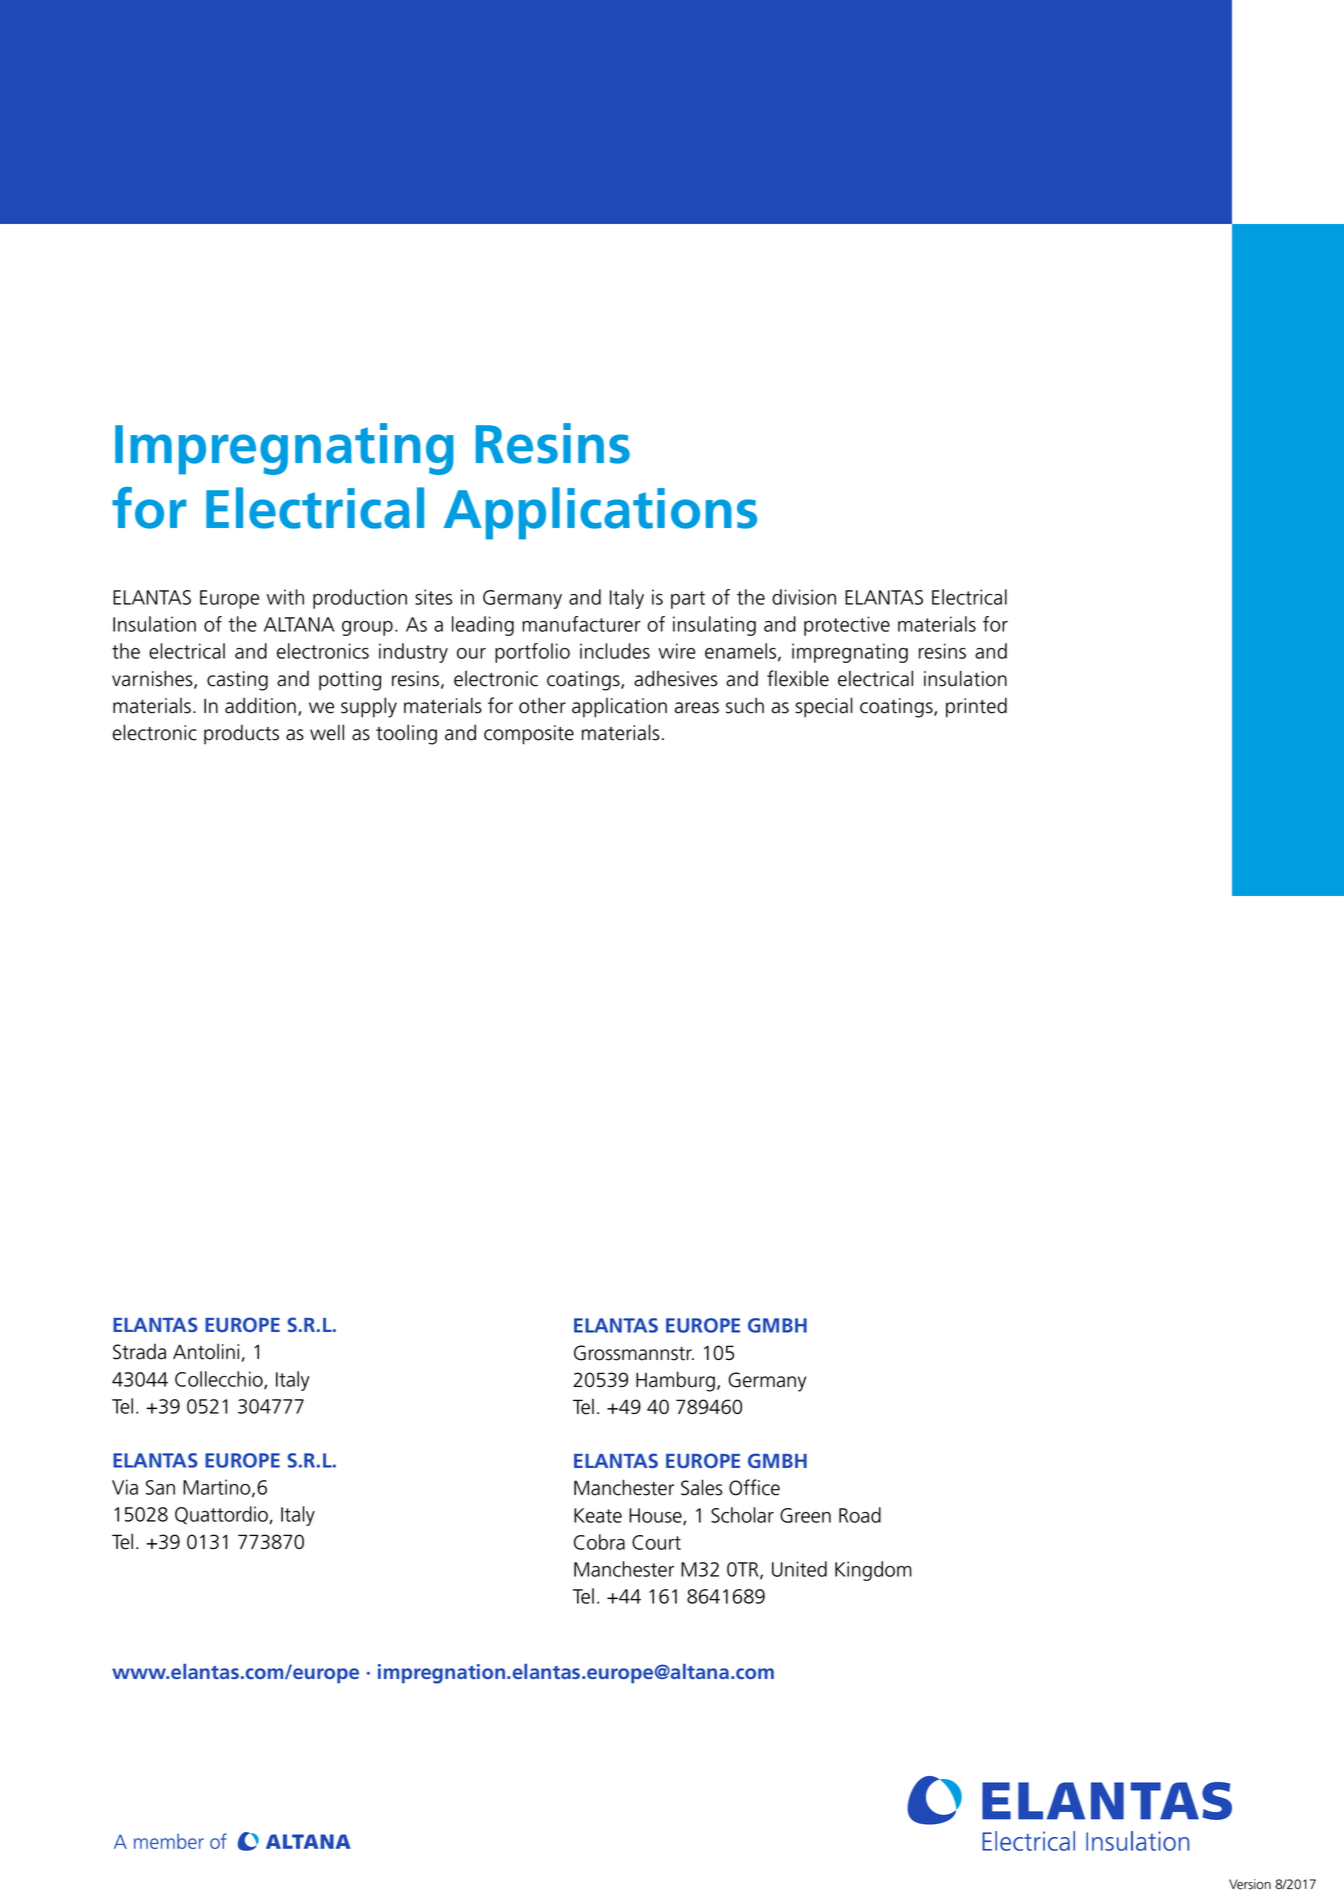 Image resolution: width=1344 pixels, height=1901 pixels. I want to click on Road, so click(860, 1515).
